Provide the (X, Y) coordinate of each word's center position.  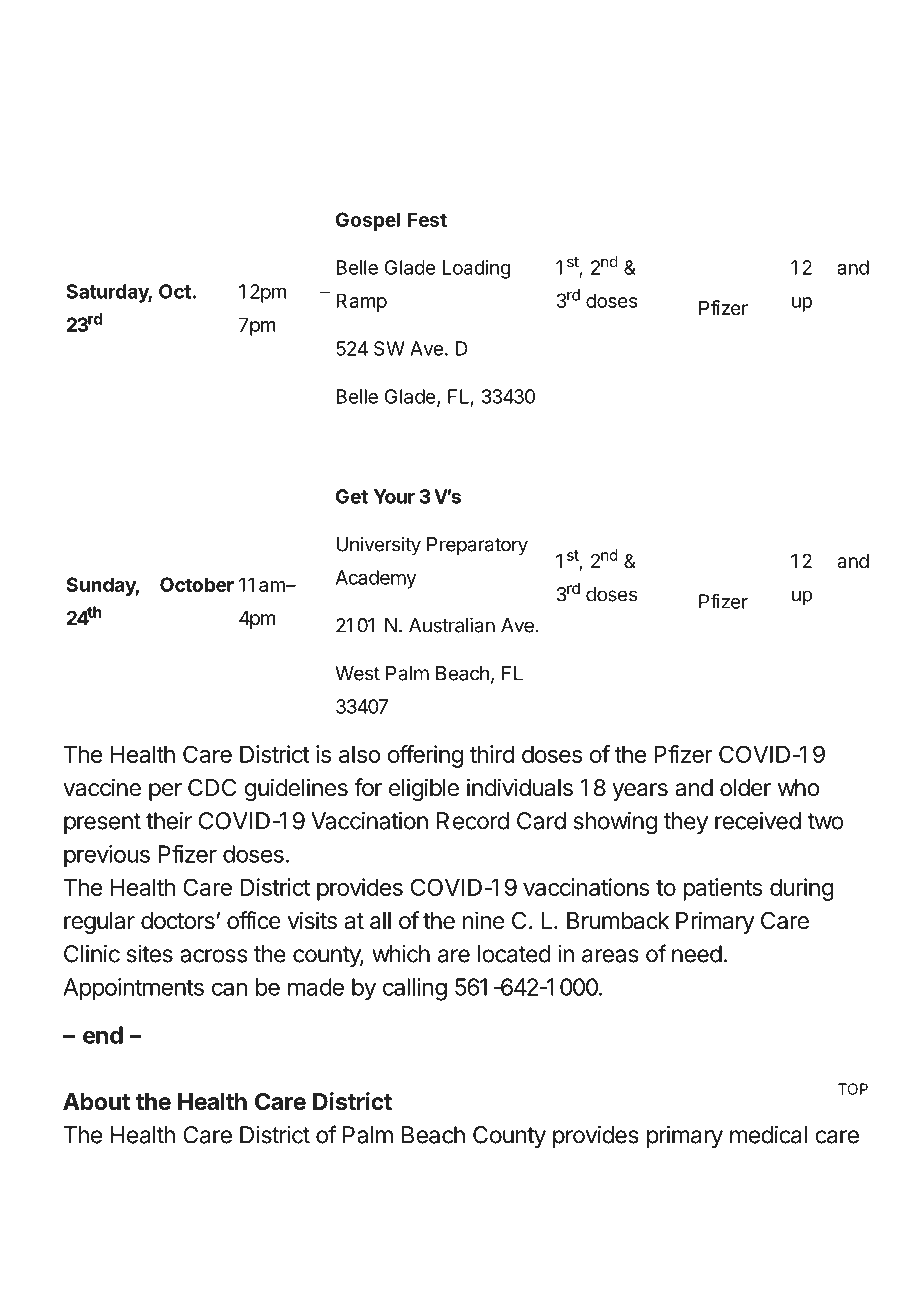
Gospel (368, 221)
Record (473, 821)
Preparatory (477, 546)
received (758, 821)
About (96, 1101)
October (197, 584)
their (169, 821)
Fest (427, 219)
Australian (452, 625)
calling (415, 989)
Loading (476, 269)
